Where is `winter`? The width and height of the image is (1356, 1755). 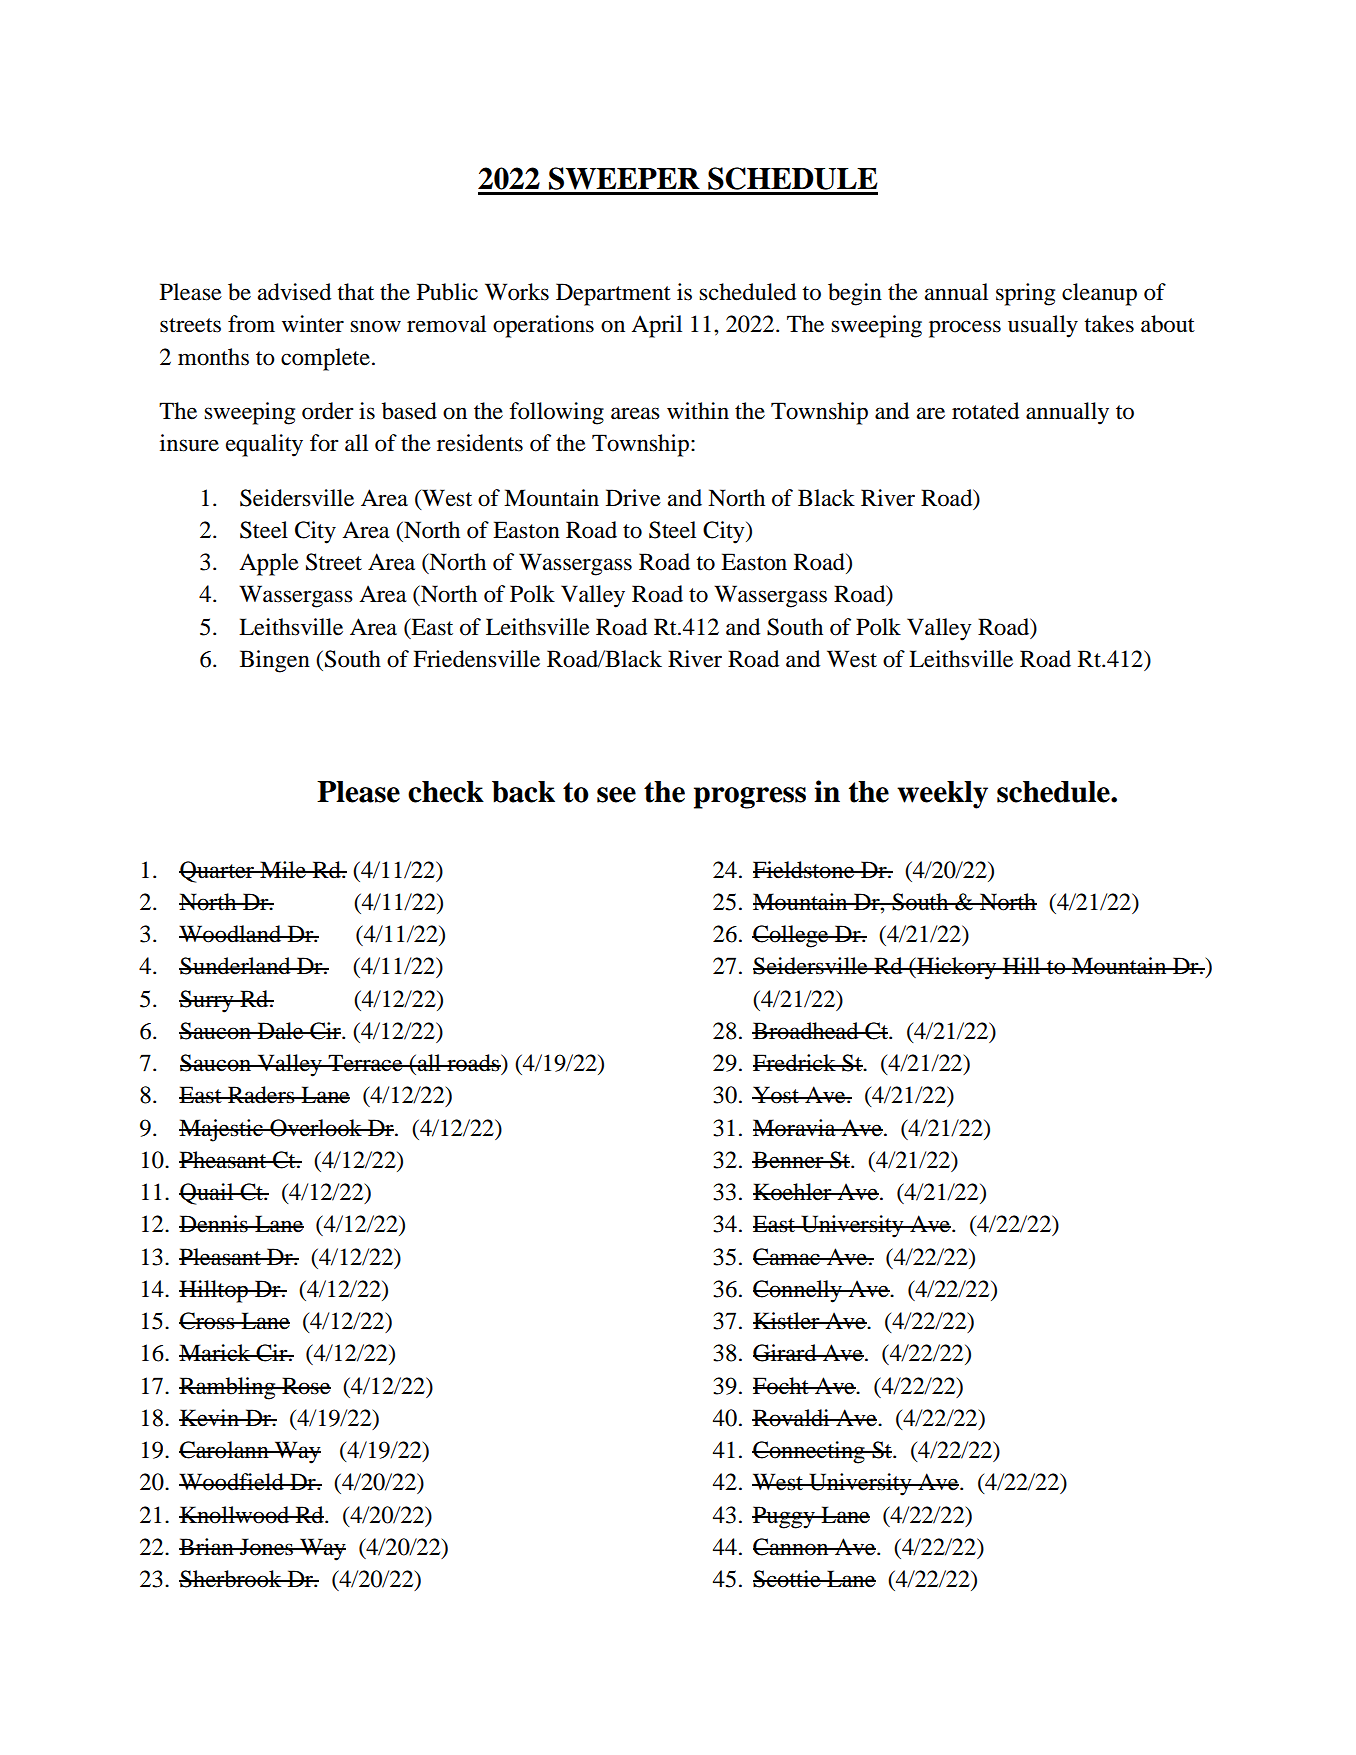
winter is located at coordinates (313, 324).
